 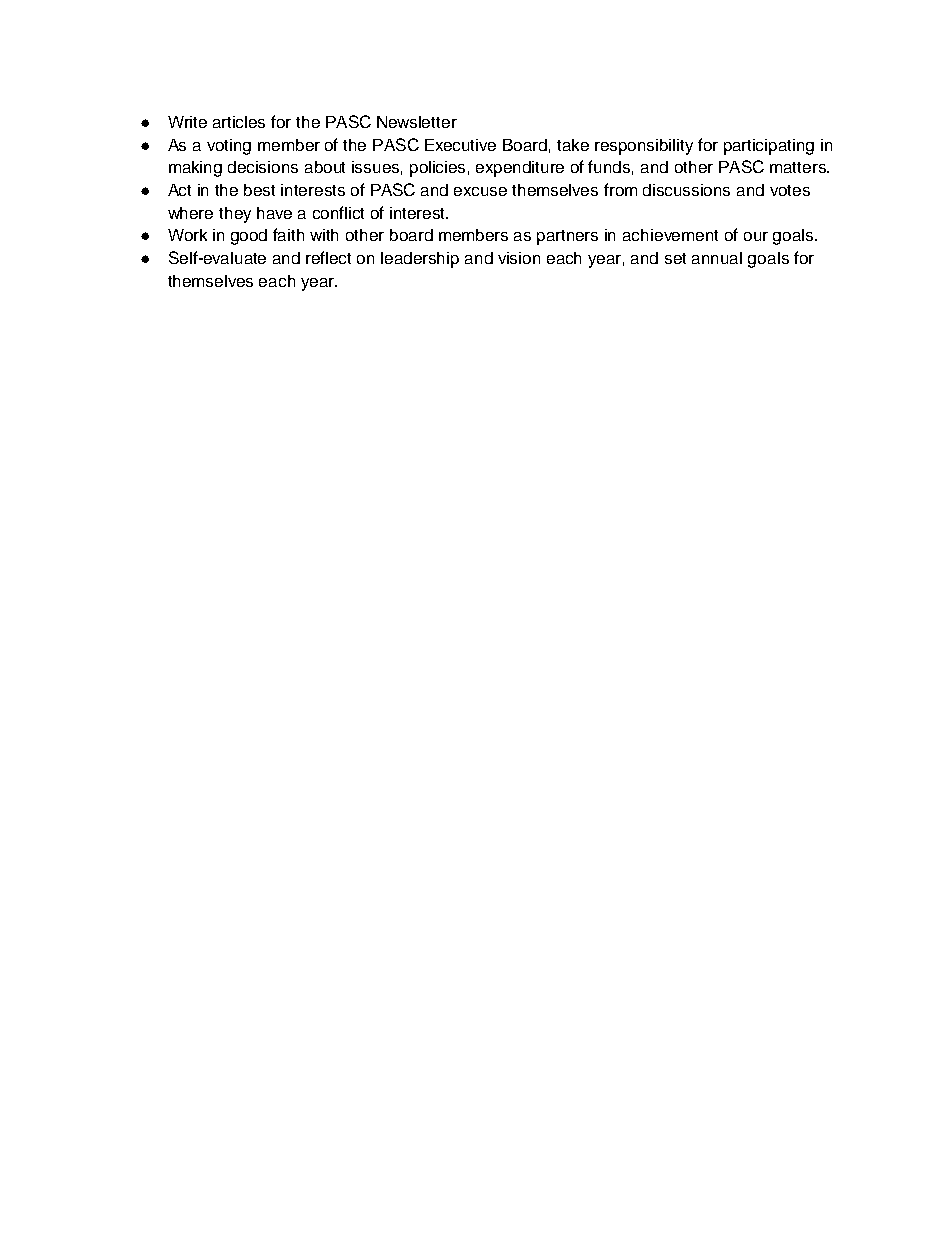 I want to click on they, so click(x=235, y=215).
